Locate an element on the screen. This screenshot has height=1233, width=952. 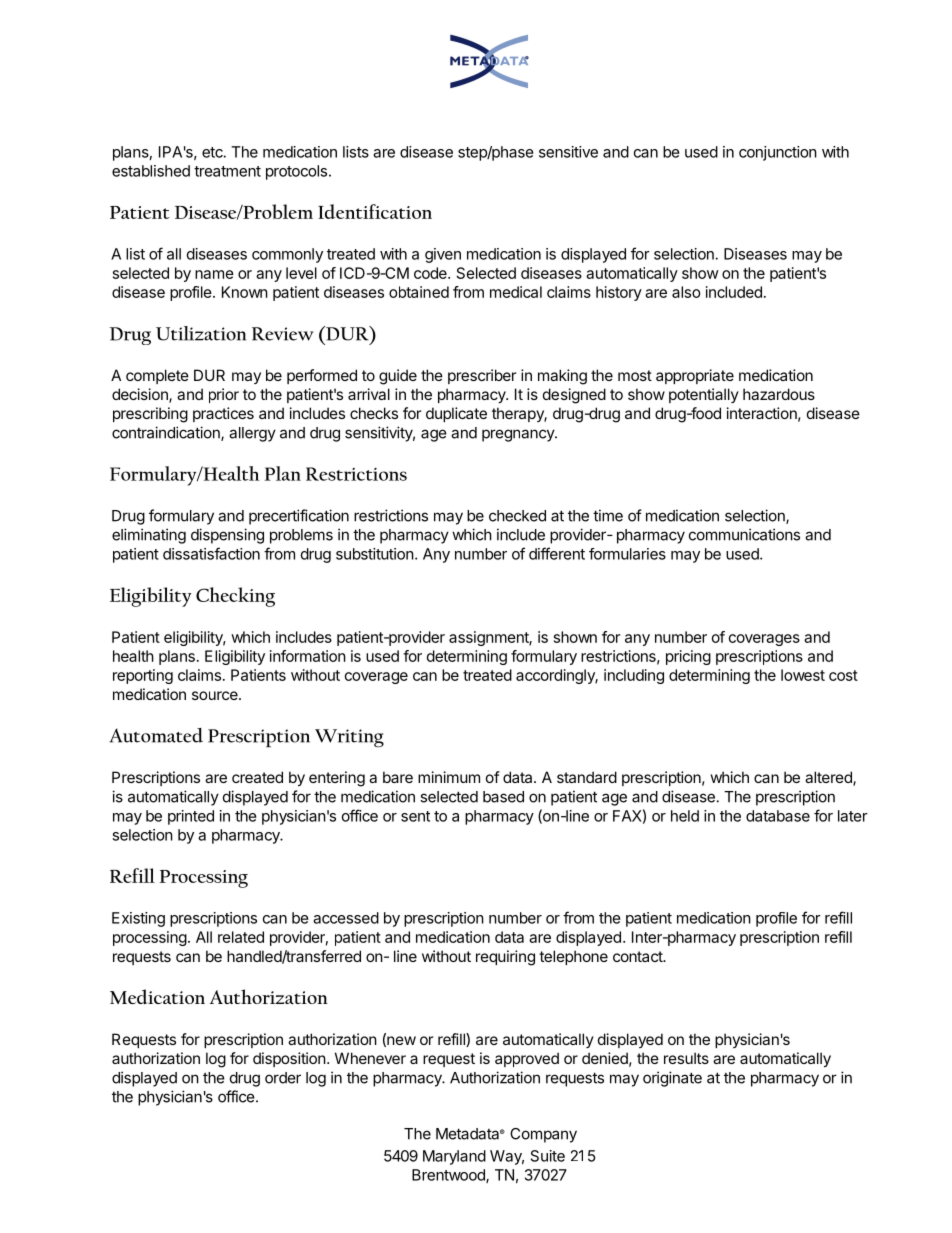
order is located at coordinates (283, 1078).
